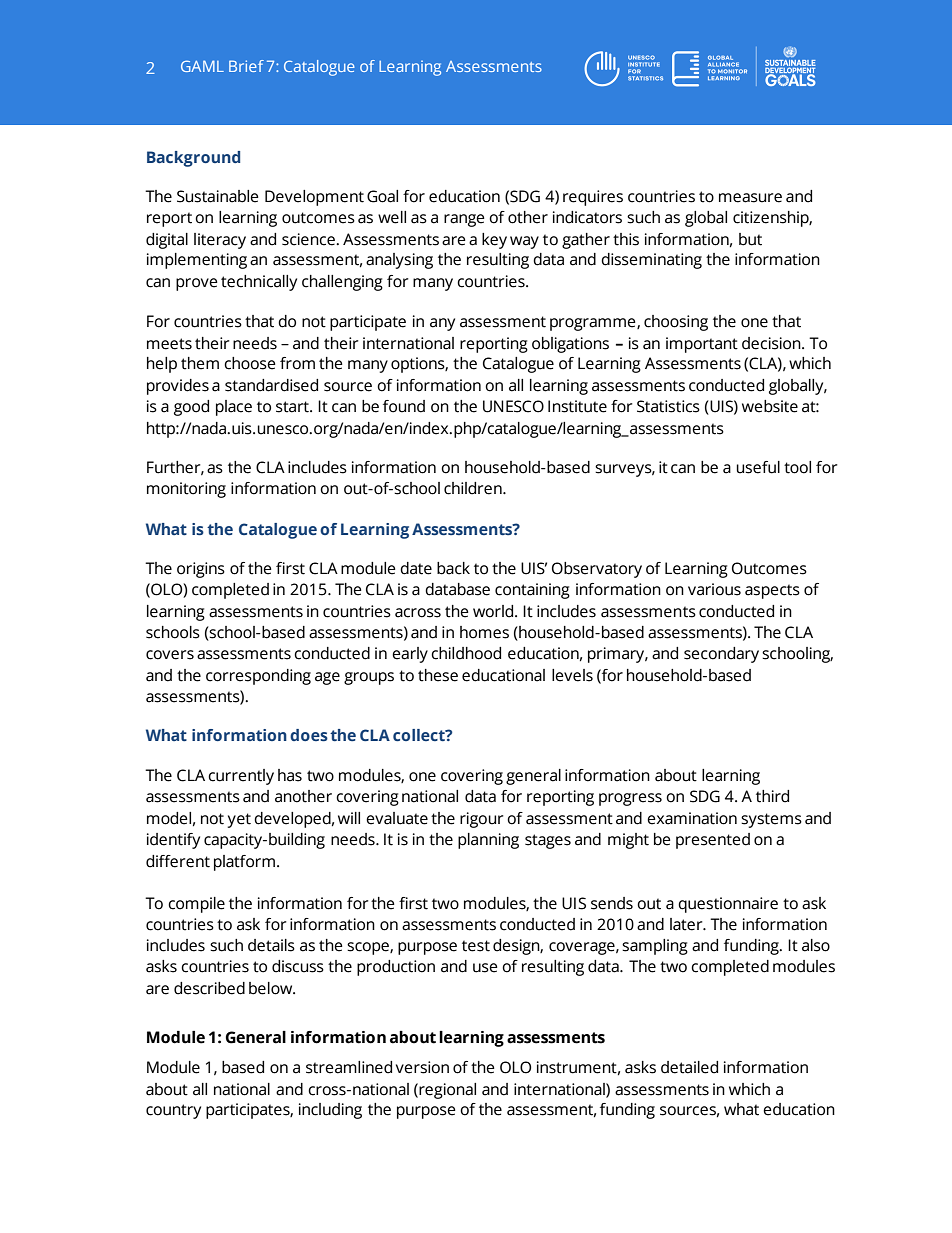  What do you see at coordinates (422, 1067) in the document?
I see `version` at bounding box center [422, 1067].
